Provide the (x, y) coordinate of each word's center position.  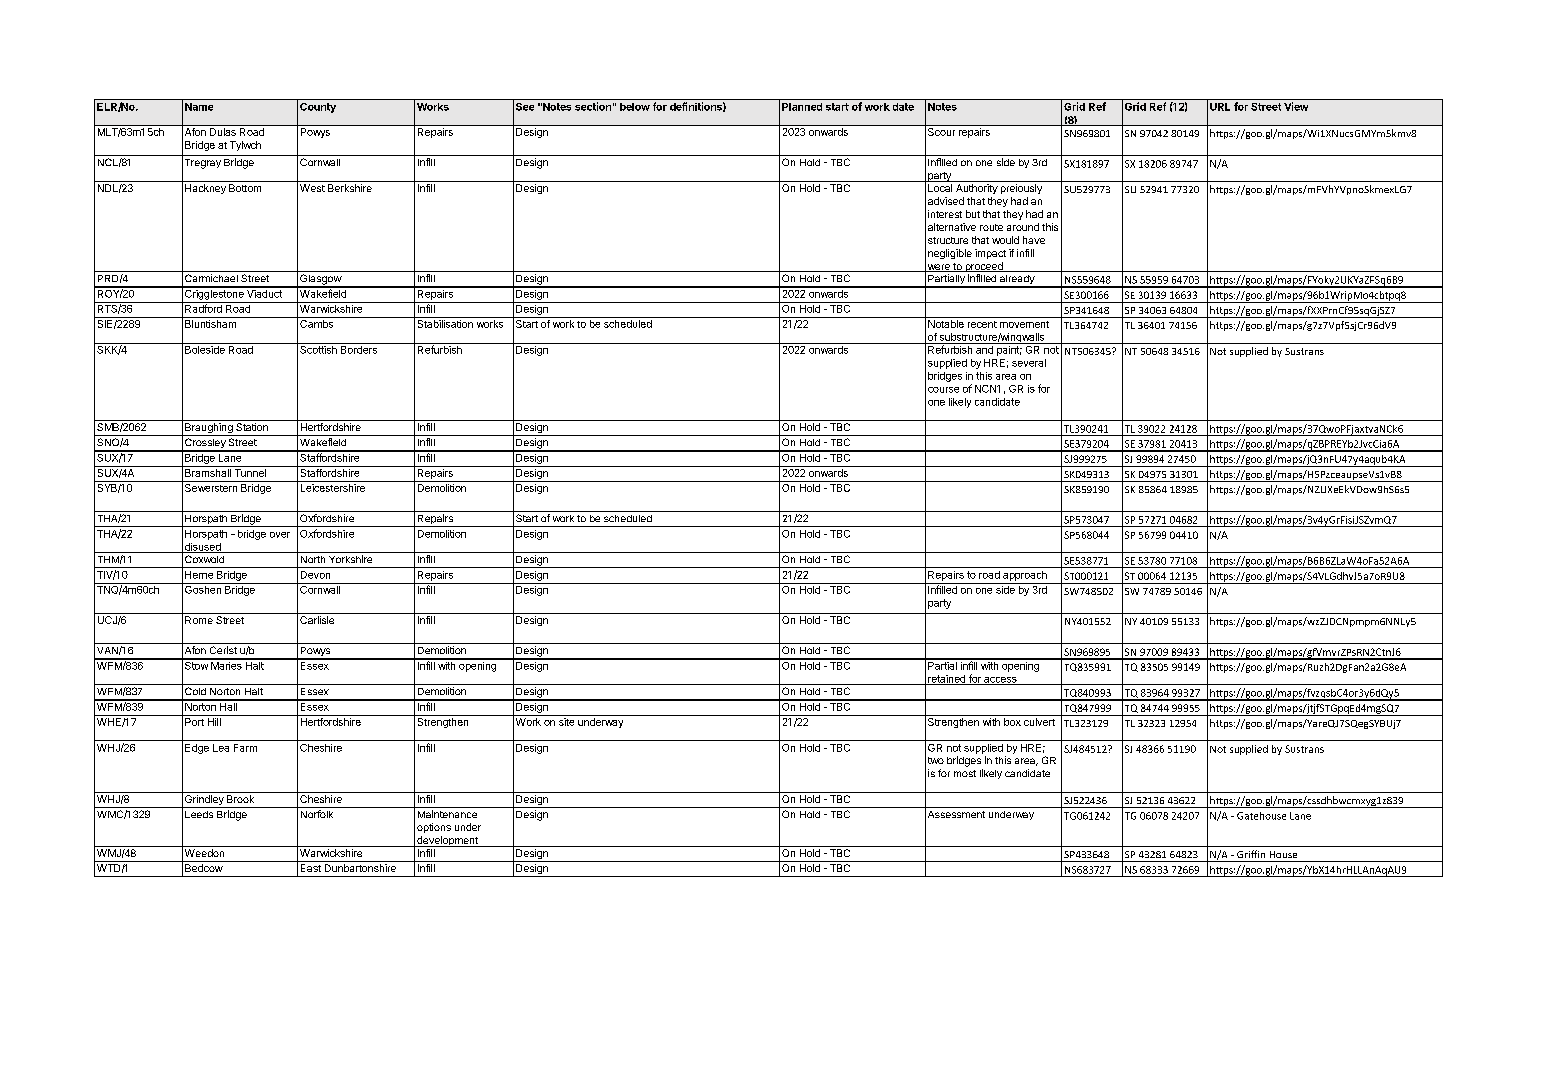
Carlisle (317, 620)
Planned (802, 107)
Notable (946, 324)
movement (1024, 324)
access (1000, 681)
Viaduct (264, 292)
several (1029, 363)
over (280, 535)
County (318, 108)
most (965, 773)
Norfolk (317, 814)
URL (1220, 107)
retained (946, 680)
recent (982, 324)
